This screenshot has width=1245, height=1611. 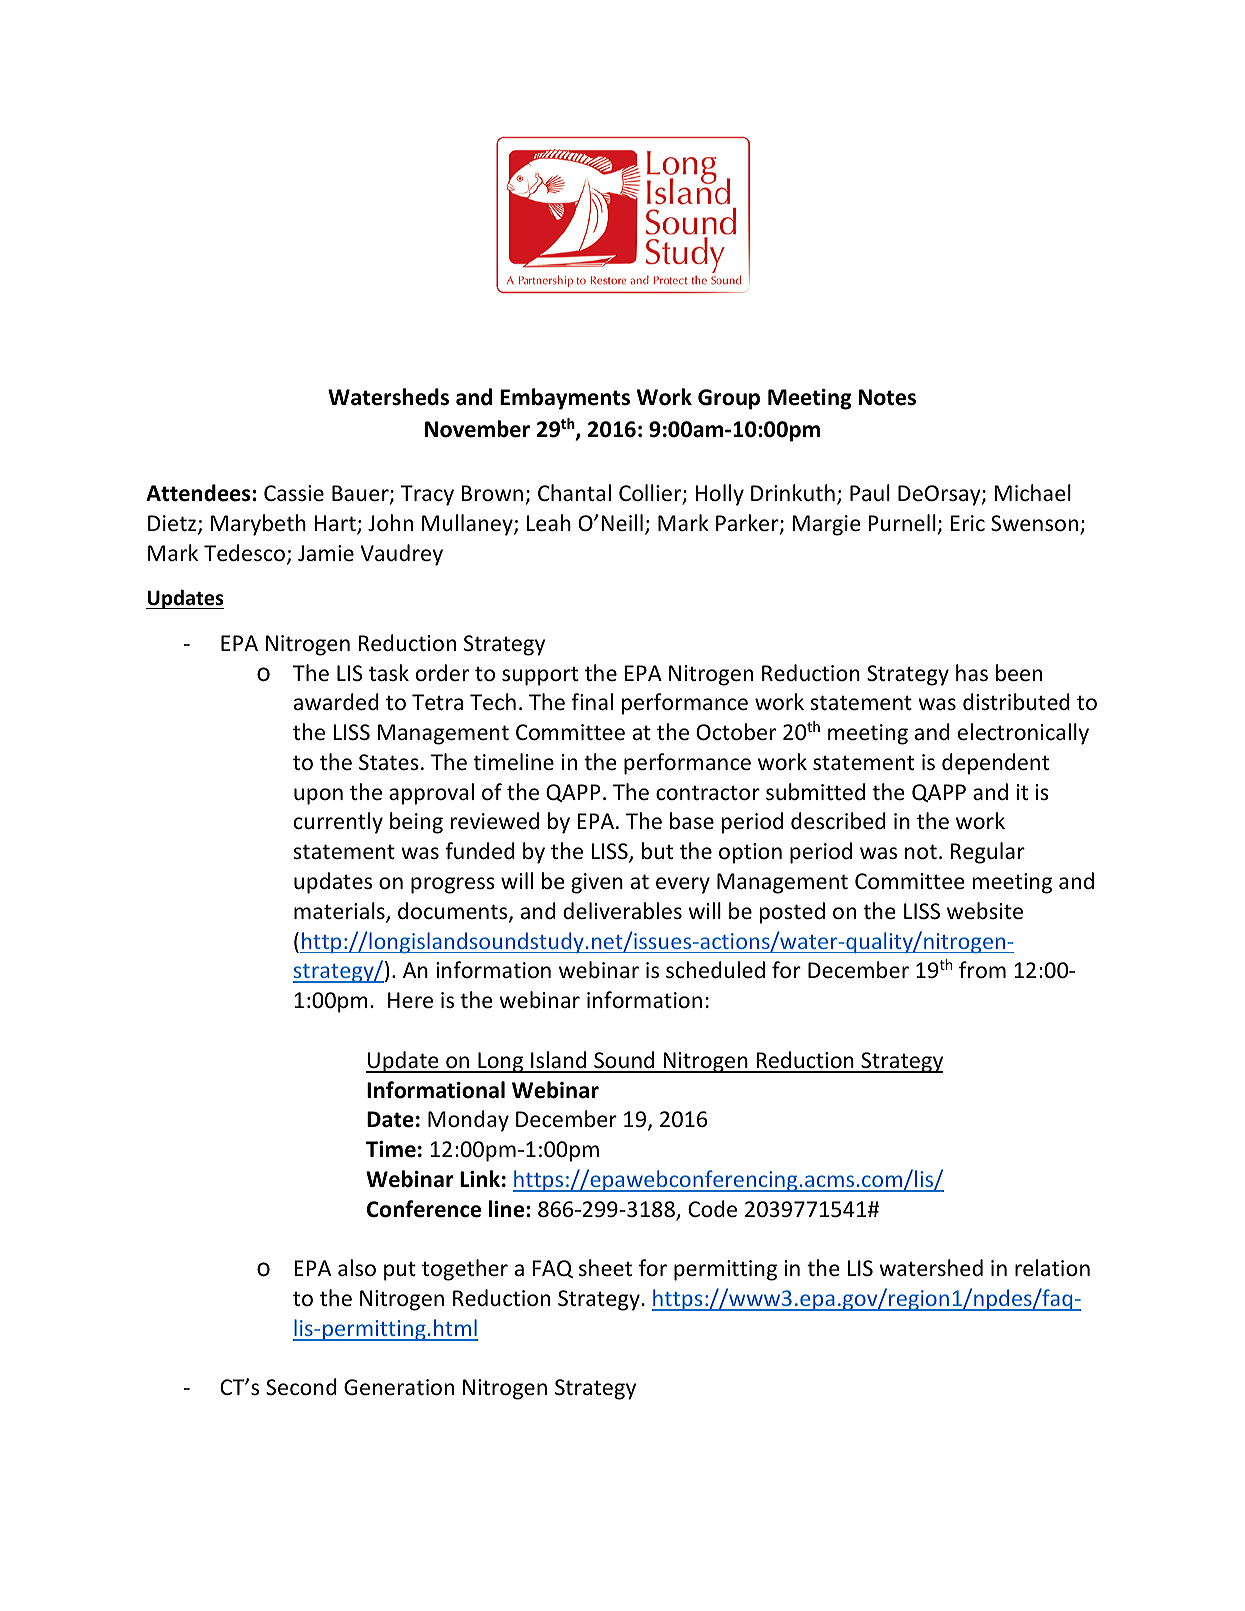 What do you see at coordinates (1052, 1268) in the screenshot?
I see `relation` at bounding box center [1052, 1268].
